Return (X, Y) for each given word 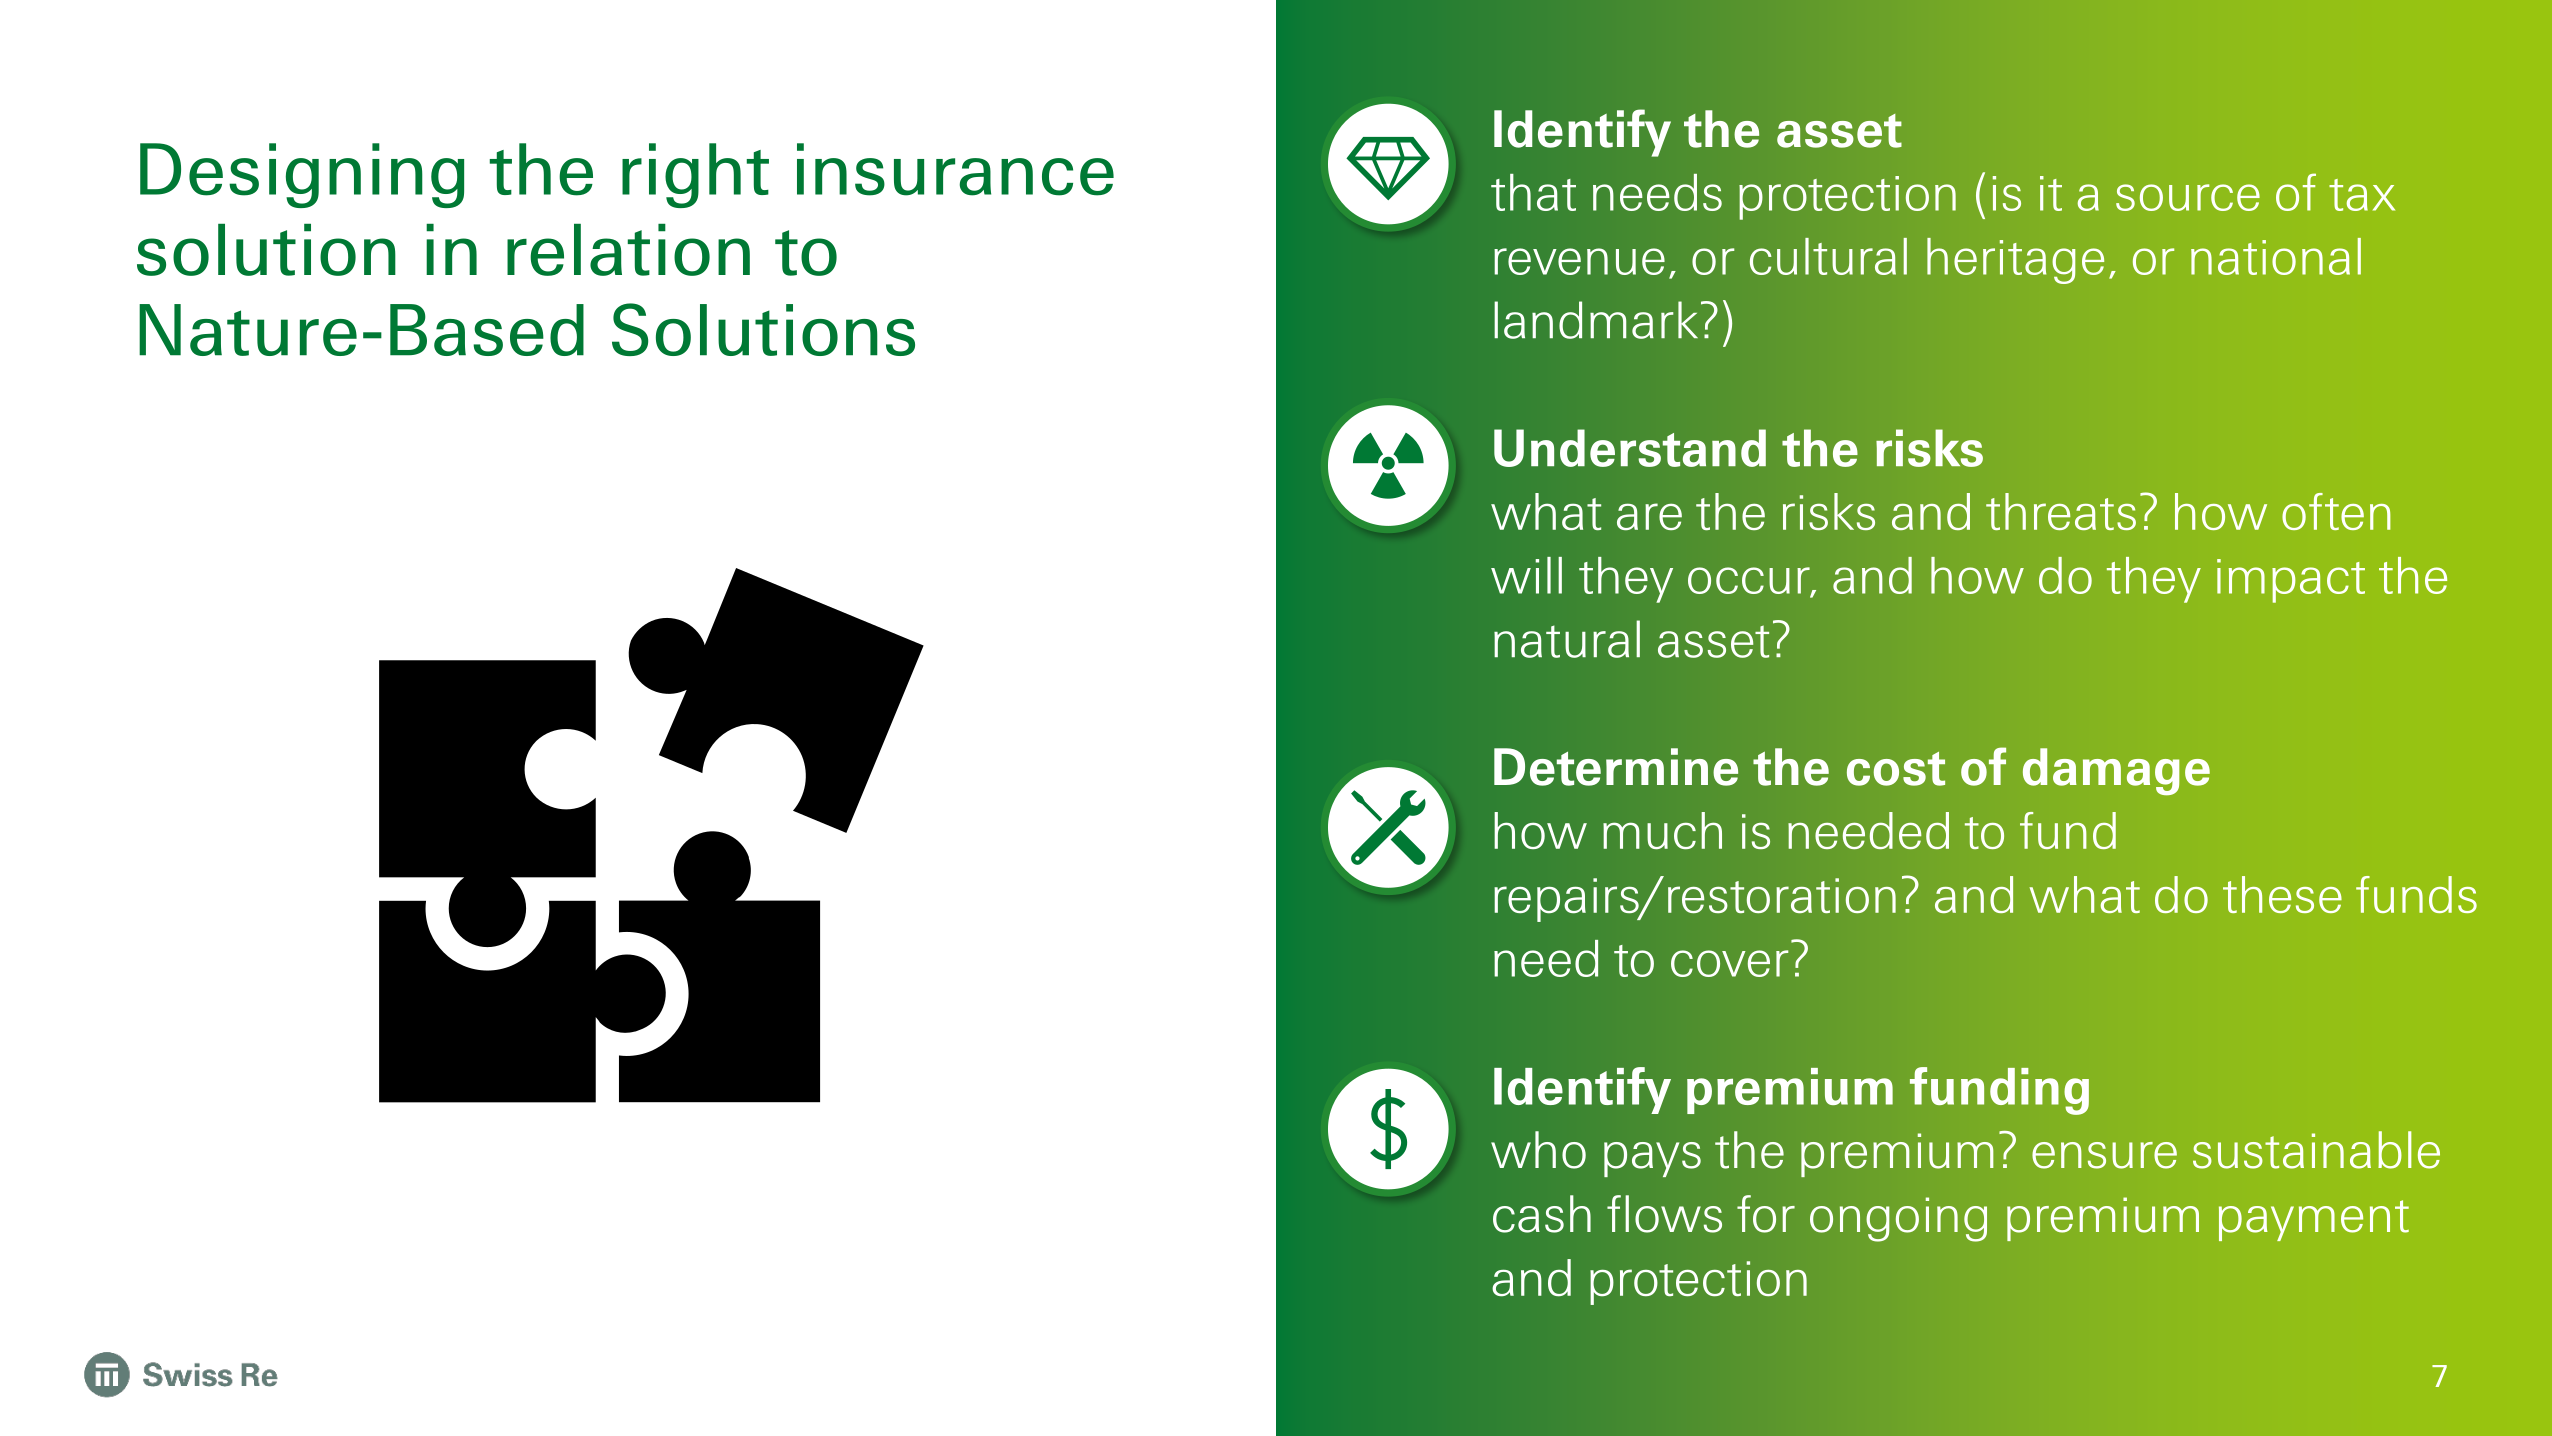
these (2282, 894)
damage (2116, 772)
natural (1567, 639)
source (2188, 197)
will (1526, 575)
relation (628, 250)
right (695, 175)
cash (1542, 1214)
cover (1730, 963)
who (1538, 1150)
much (1662, 830)
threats (2061, 511)
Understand (1630, 448)
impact (2291, 581)
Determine (1616, 767)
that (1533, 192)
